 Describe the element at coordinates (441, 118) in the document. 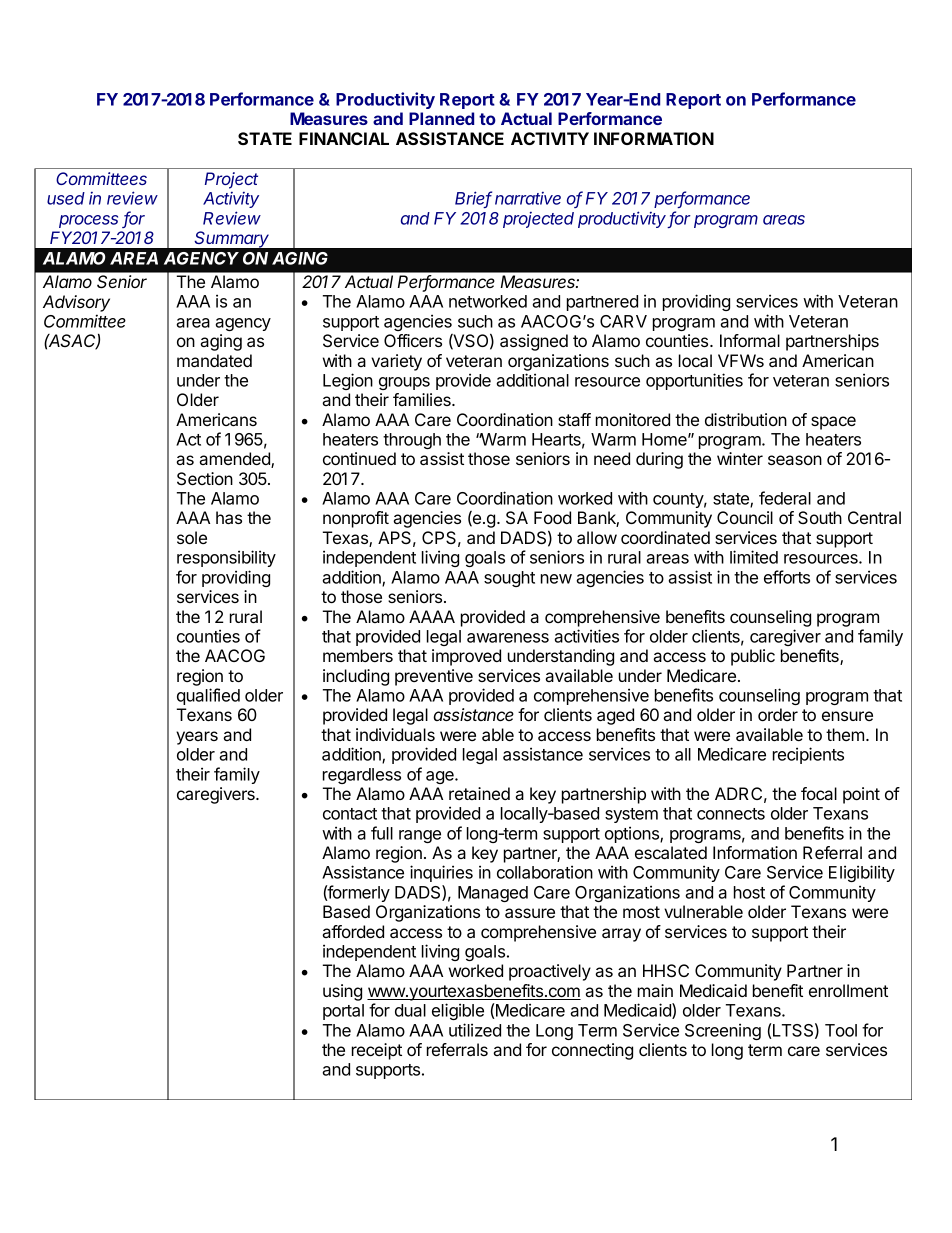

I see `Planned` at that location.
